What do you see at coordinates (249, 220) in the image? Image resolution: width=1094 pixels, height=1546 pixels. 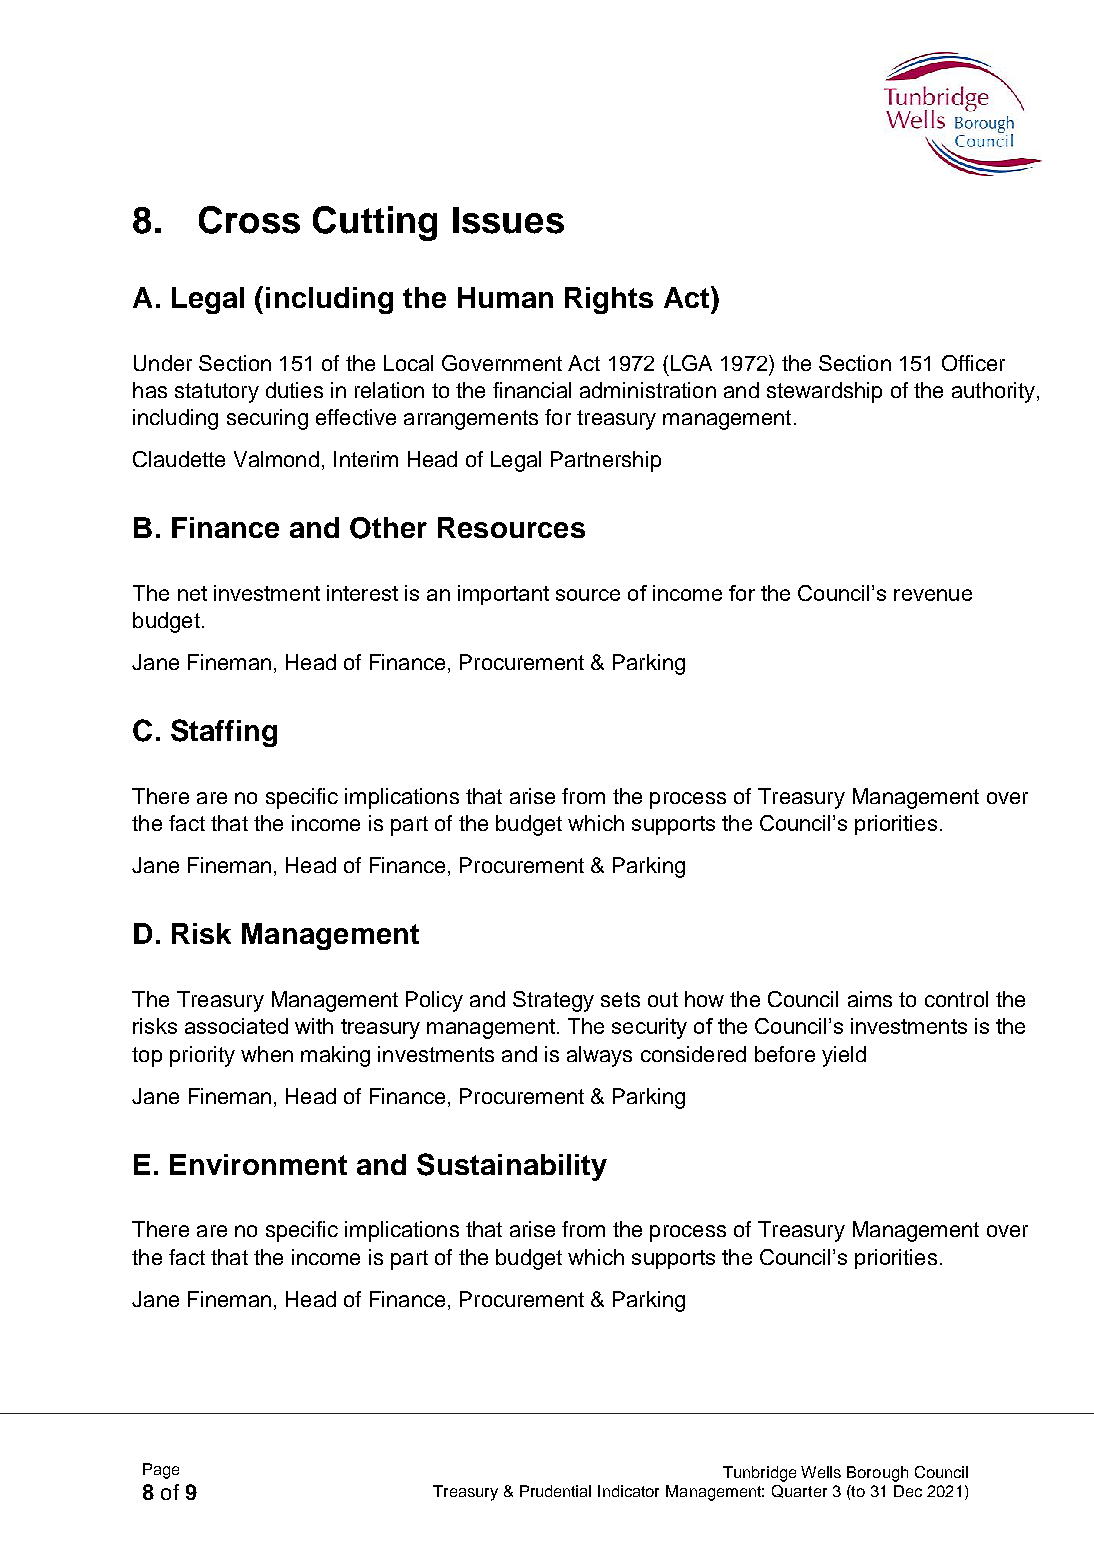 I see `Cross` at bounding box center [249, 220].
